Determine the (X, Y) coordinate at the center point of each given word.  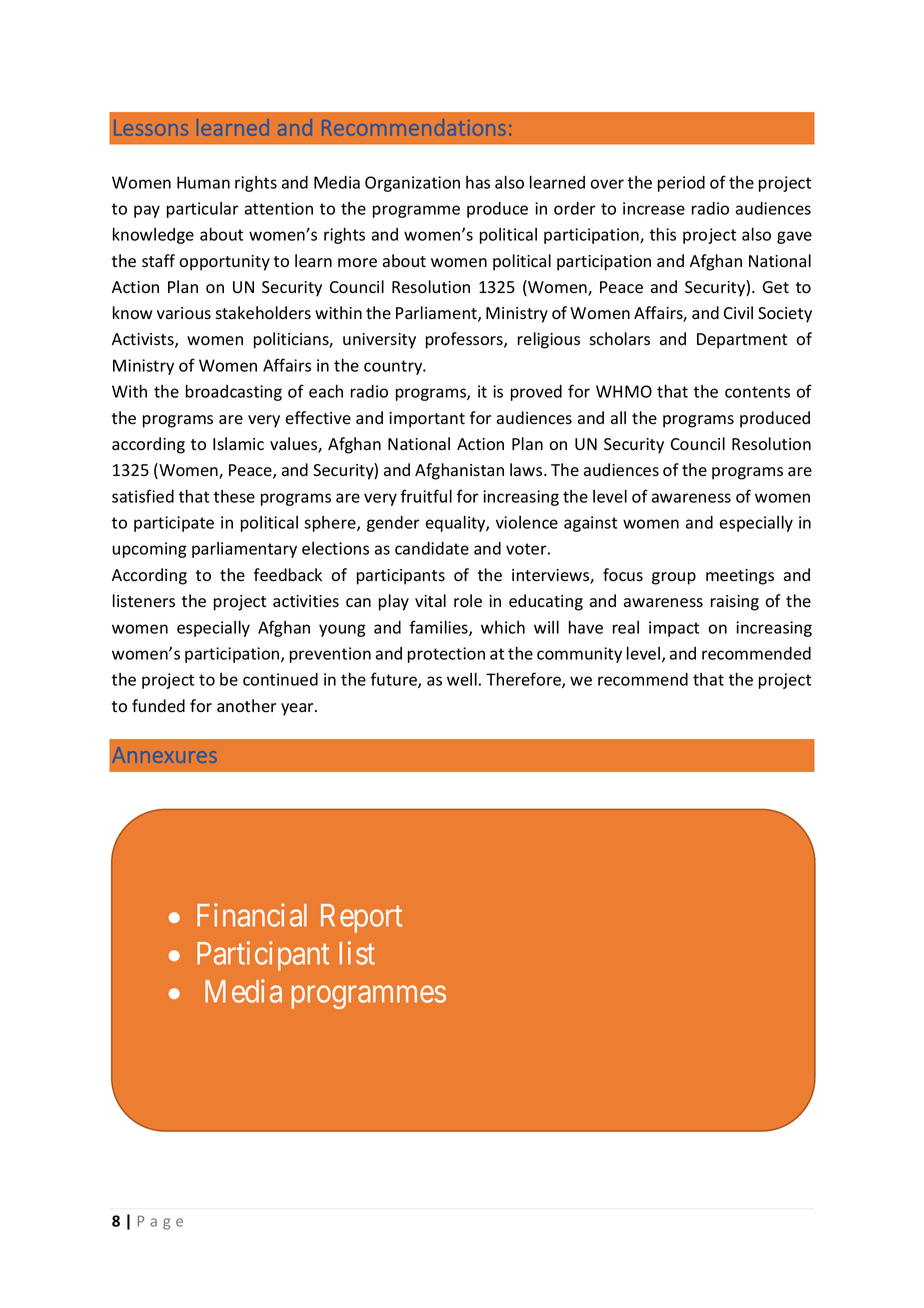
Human (203, 182)
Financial (252, 915)
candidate (432, 548)
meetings (740, 577)
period (681, 184)
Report (361, 918)
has (478, 182)
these (234, 496)
